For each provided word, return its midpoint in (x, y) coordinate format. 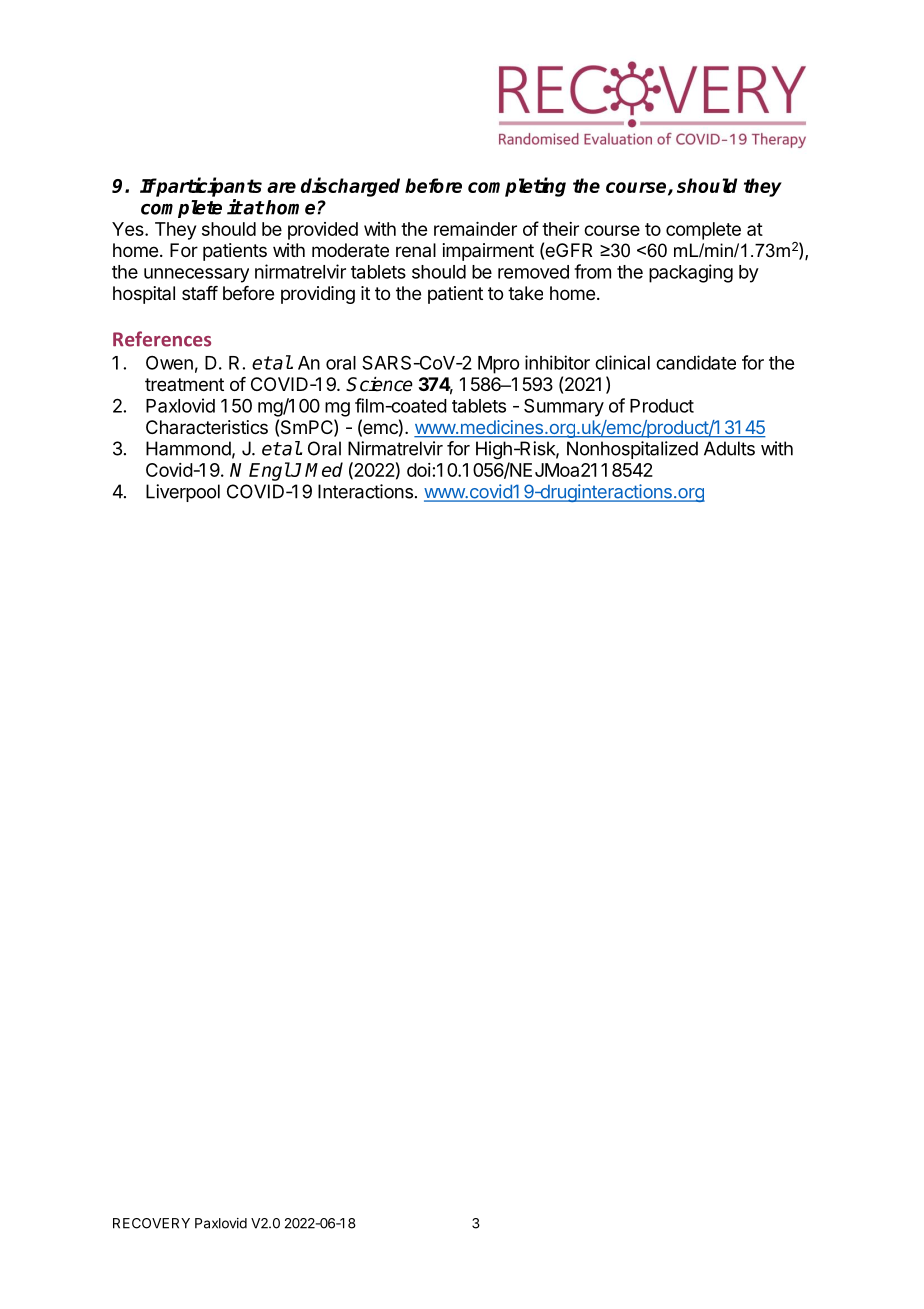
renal (416, 250)
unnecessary (196, 275)
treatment (184, 384)
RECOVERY (151, 1223)
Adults (729, 448)
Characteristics (207, 427)
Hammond (188, 448)
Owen (169, 363)
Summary (564, 407)
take (525, 293)
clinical (622, 362)
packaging (691, 273)
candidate (696, 362)
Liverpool (183, 493)
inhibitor (557, 362)
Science (379, 384)
